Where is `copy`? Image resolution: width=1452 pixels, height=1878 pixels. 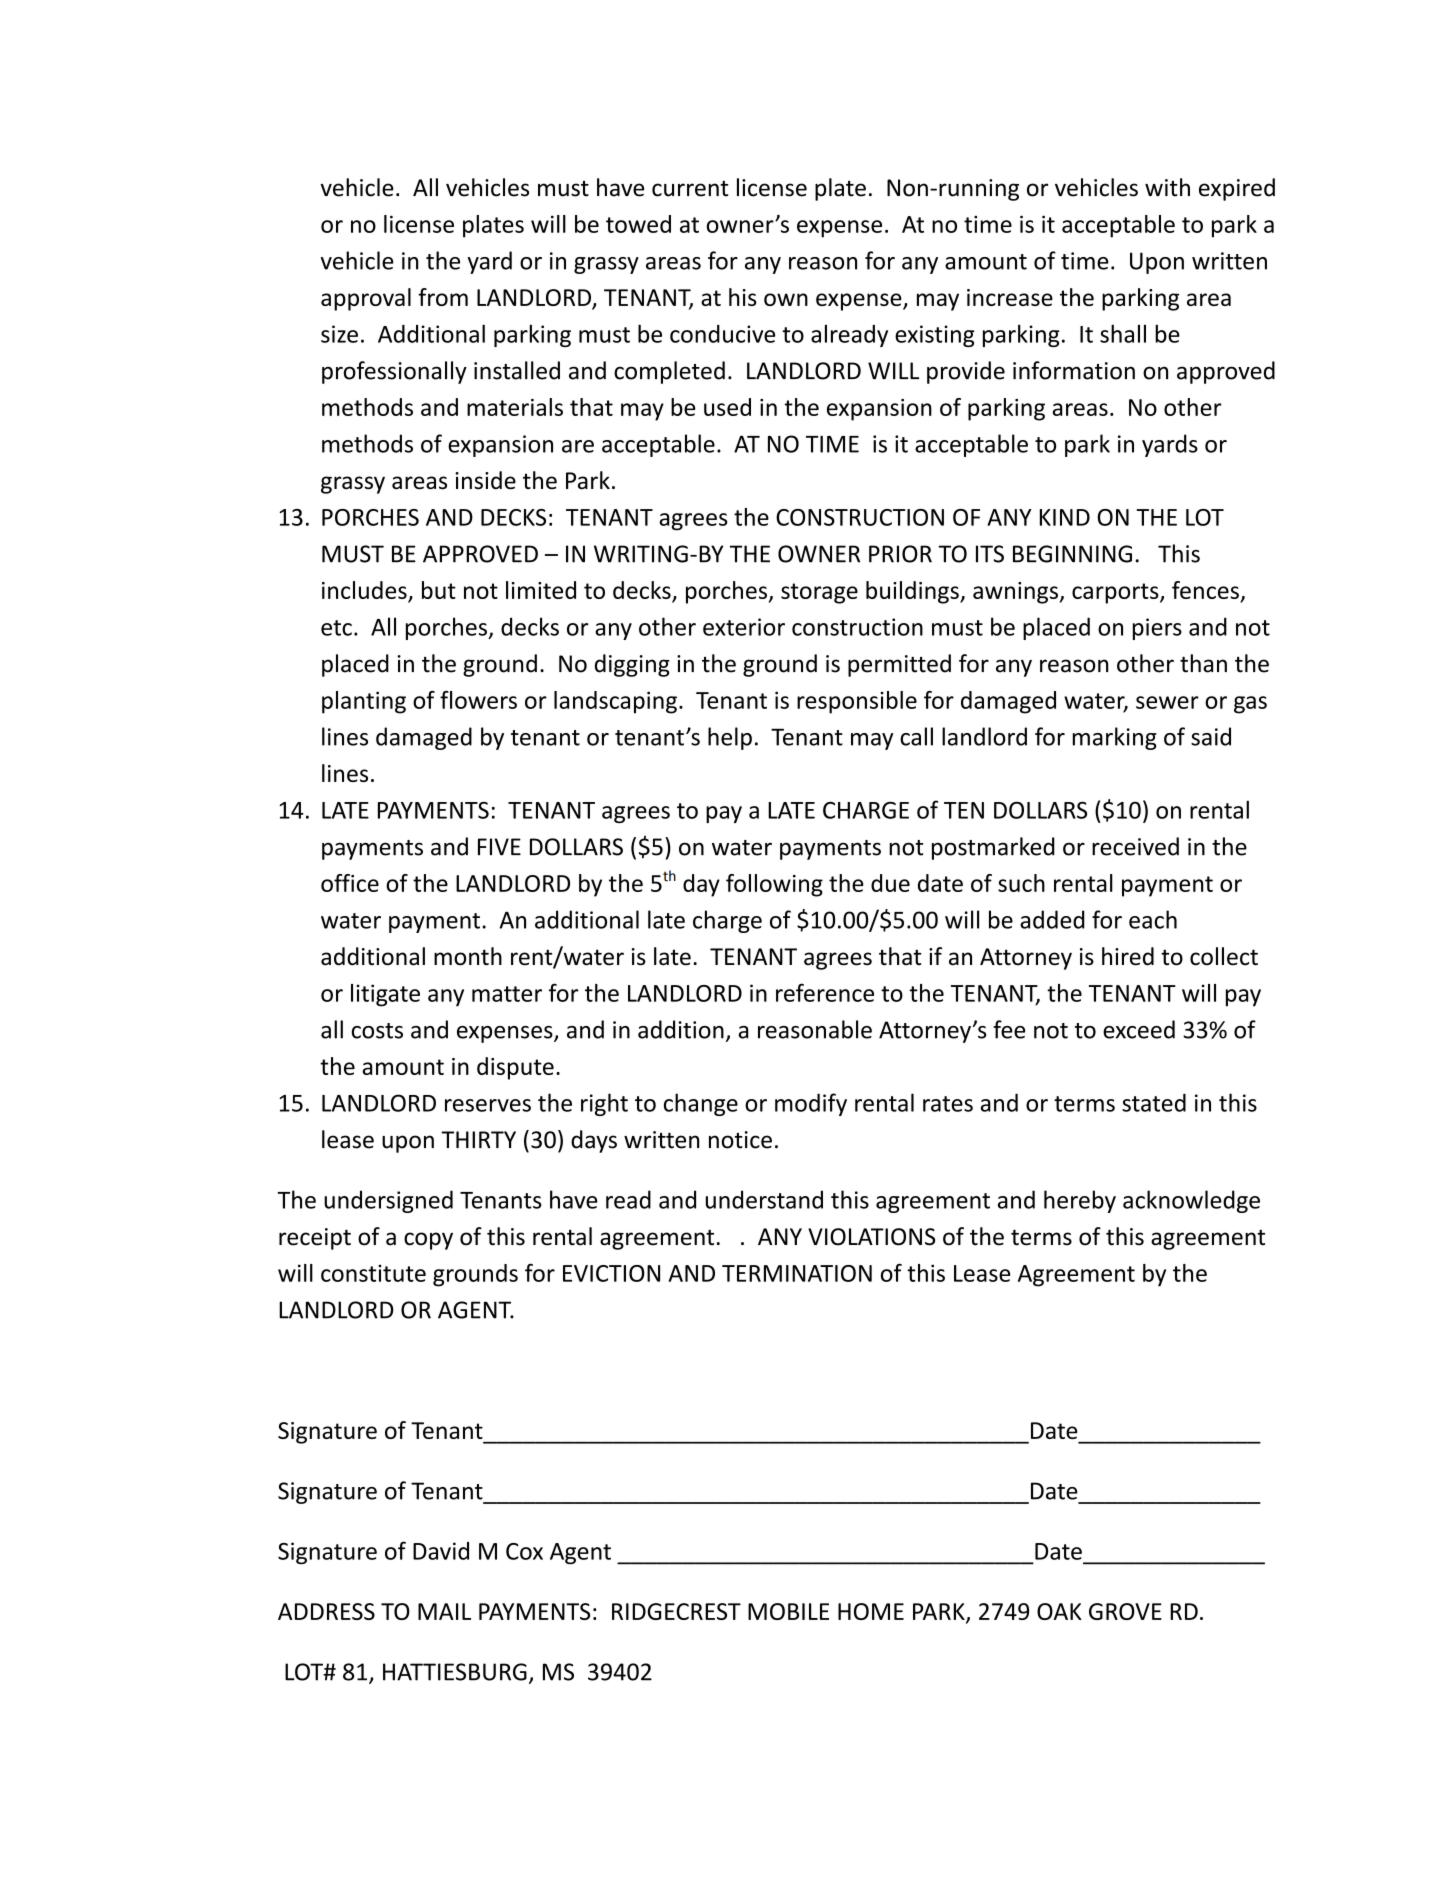
copy is located at coordinates (428, 1241).
